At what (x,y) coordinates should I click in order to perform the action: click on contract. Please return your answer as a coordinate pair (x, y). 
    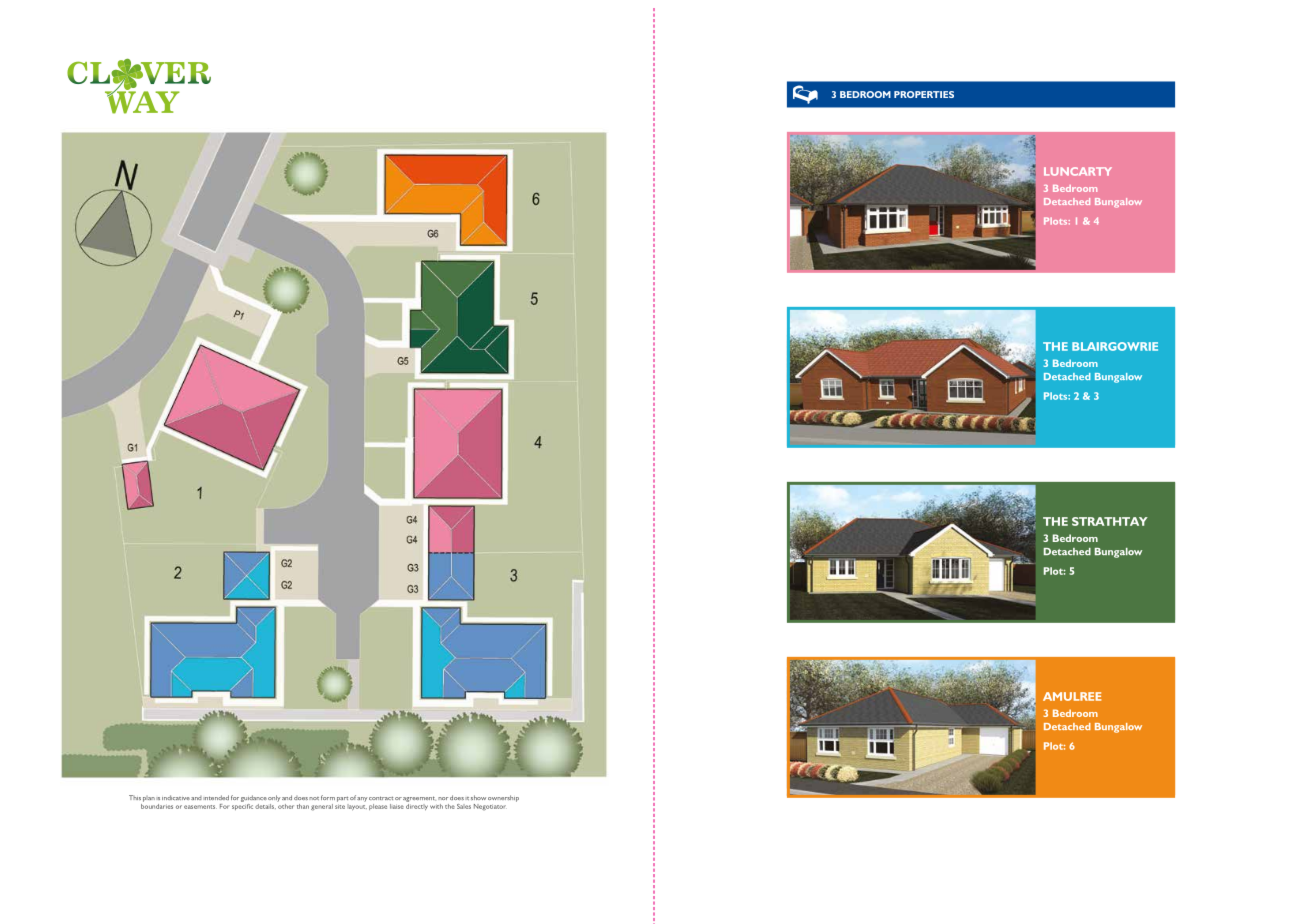
    Looking at the image, I should click on (381, 798).
